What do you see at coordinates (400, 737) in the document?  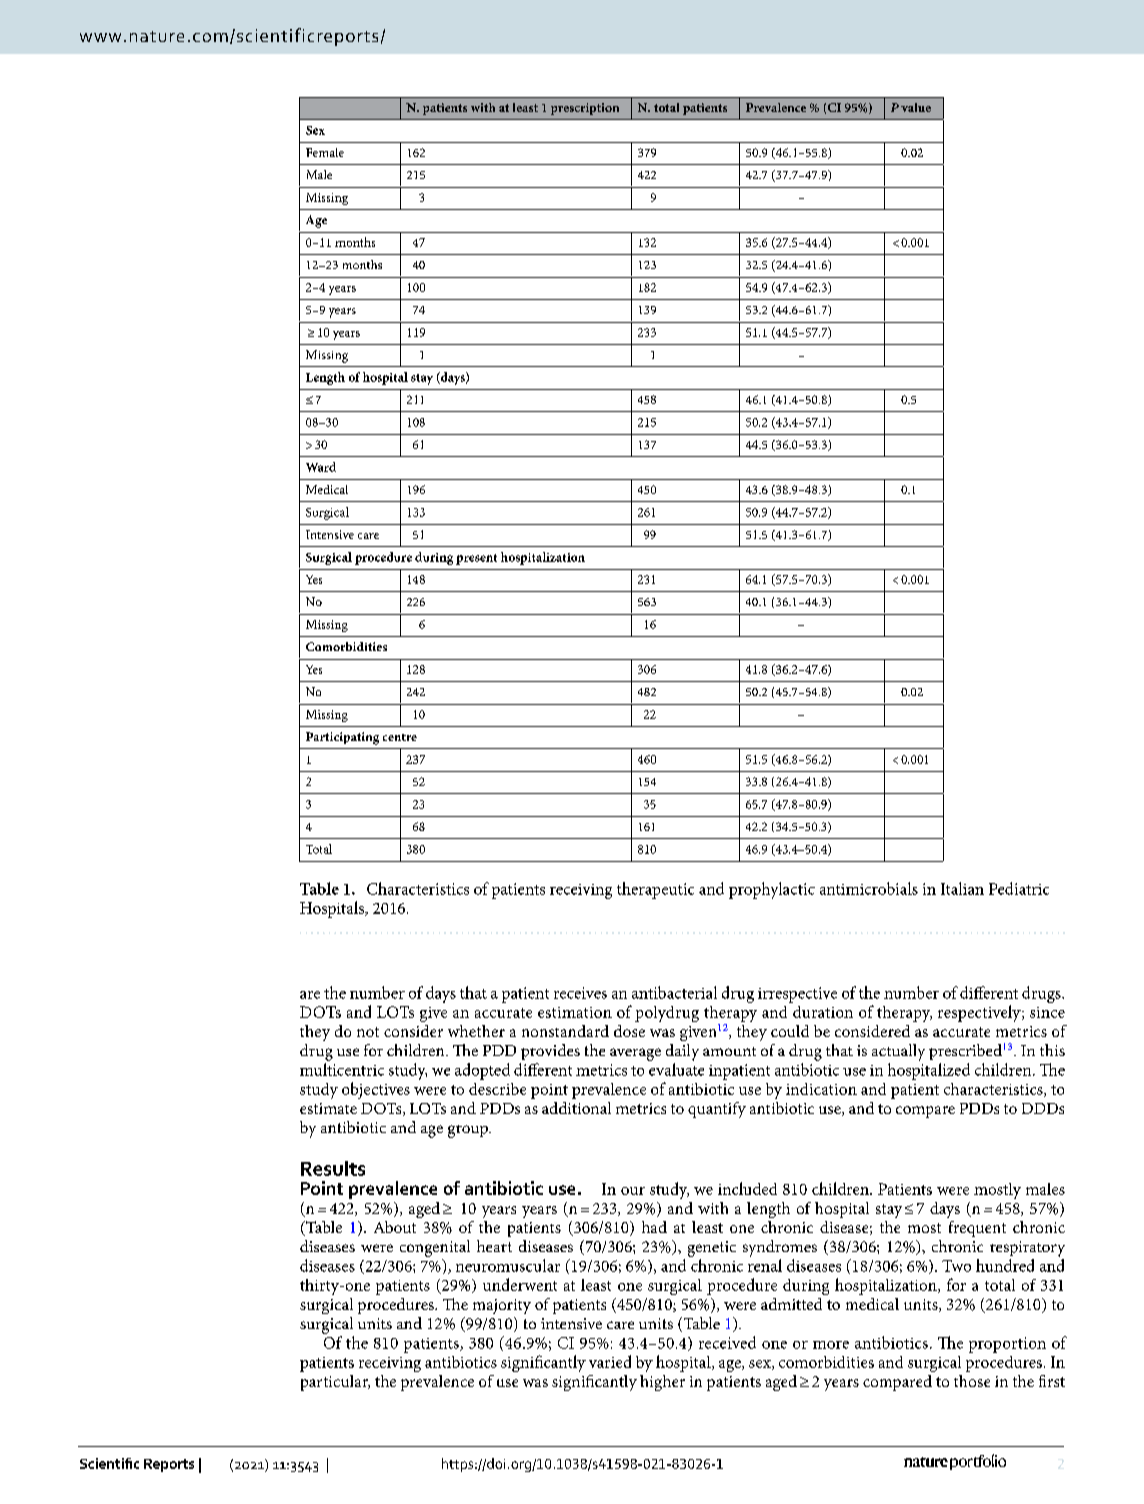 I see `centre` at bounding box center [400, 737].
